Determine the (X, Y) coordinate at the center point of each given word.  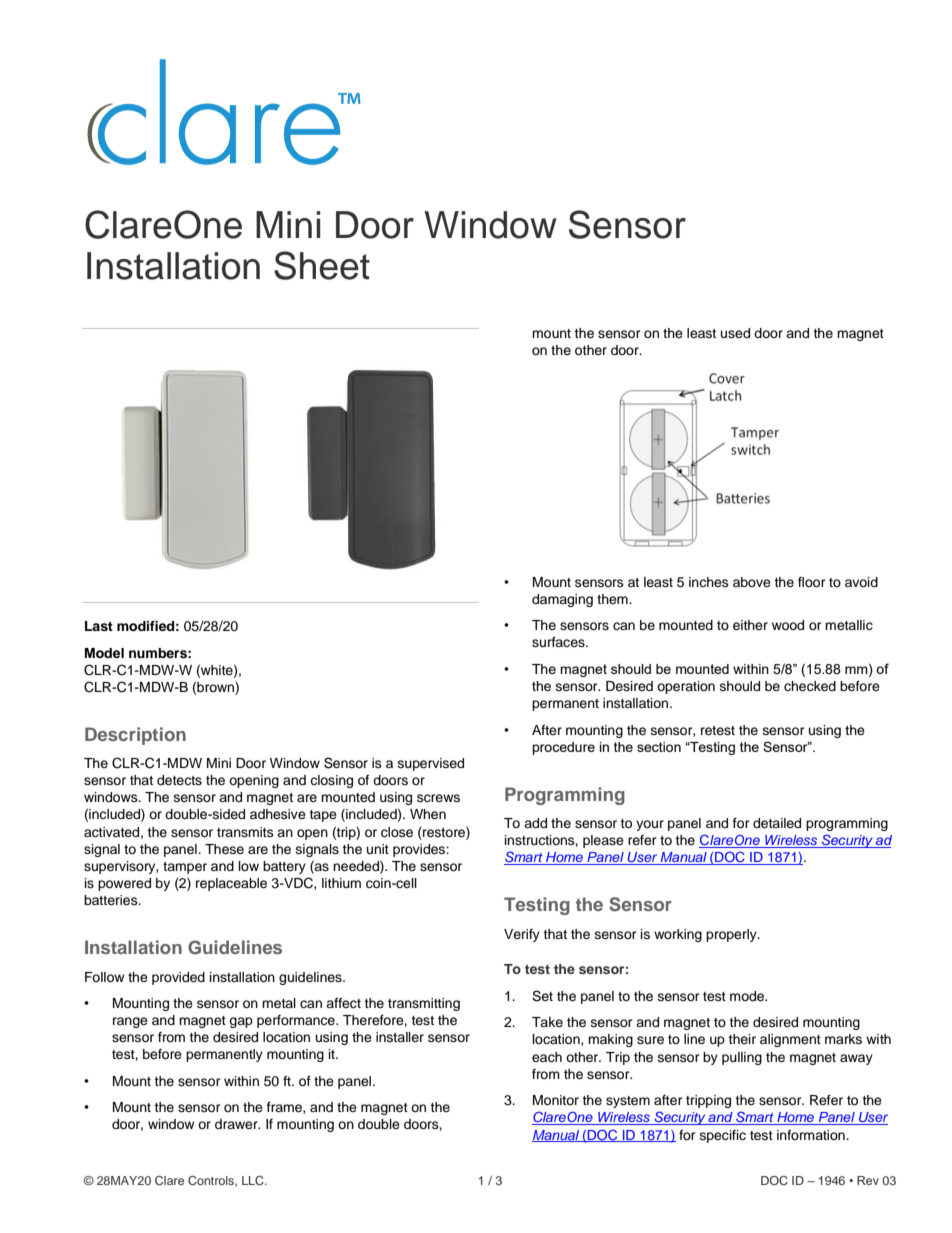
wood (788, 625)
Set (542, 996)
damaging (562, 600)
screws (438, 798)
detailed (777, 823)
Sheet (322, 265)
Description (135, 736)
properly (732, 935)
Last (99, 626)
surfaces (559, 642)
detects (179, 780)
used (735, 333)
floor (812, 582)
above (752, 582)
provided (178, 978)
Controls (212, 1181)
